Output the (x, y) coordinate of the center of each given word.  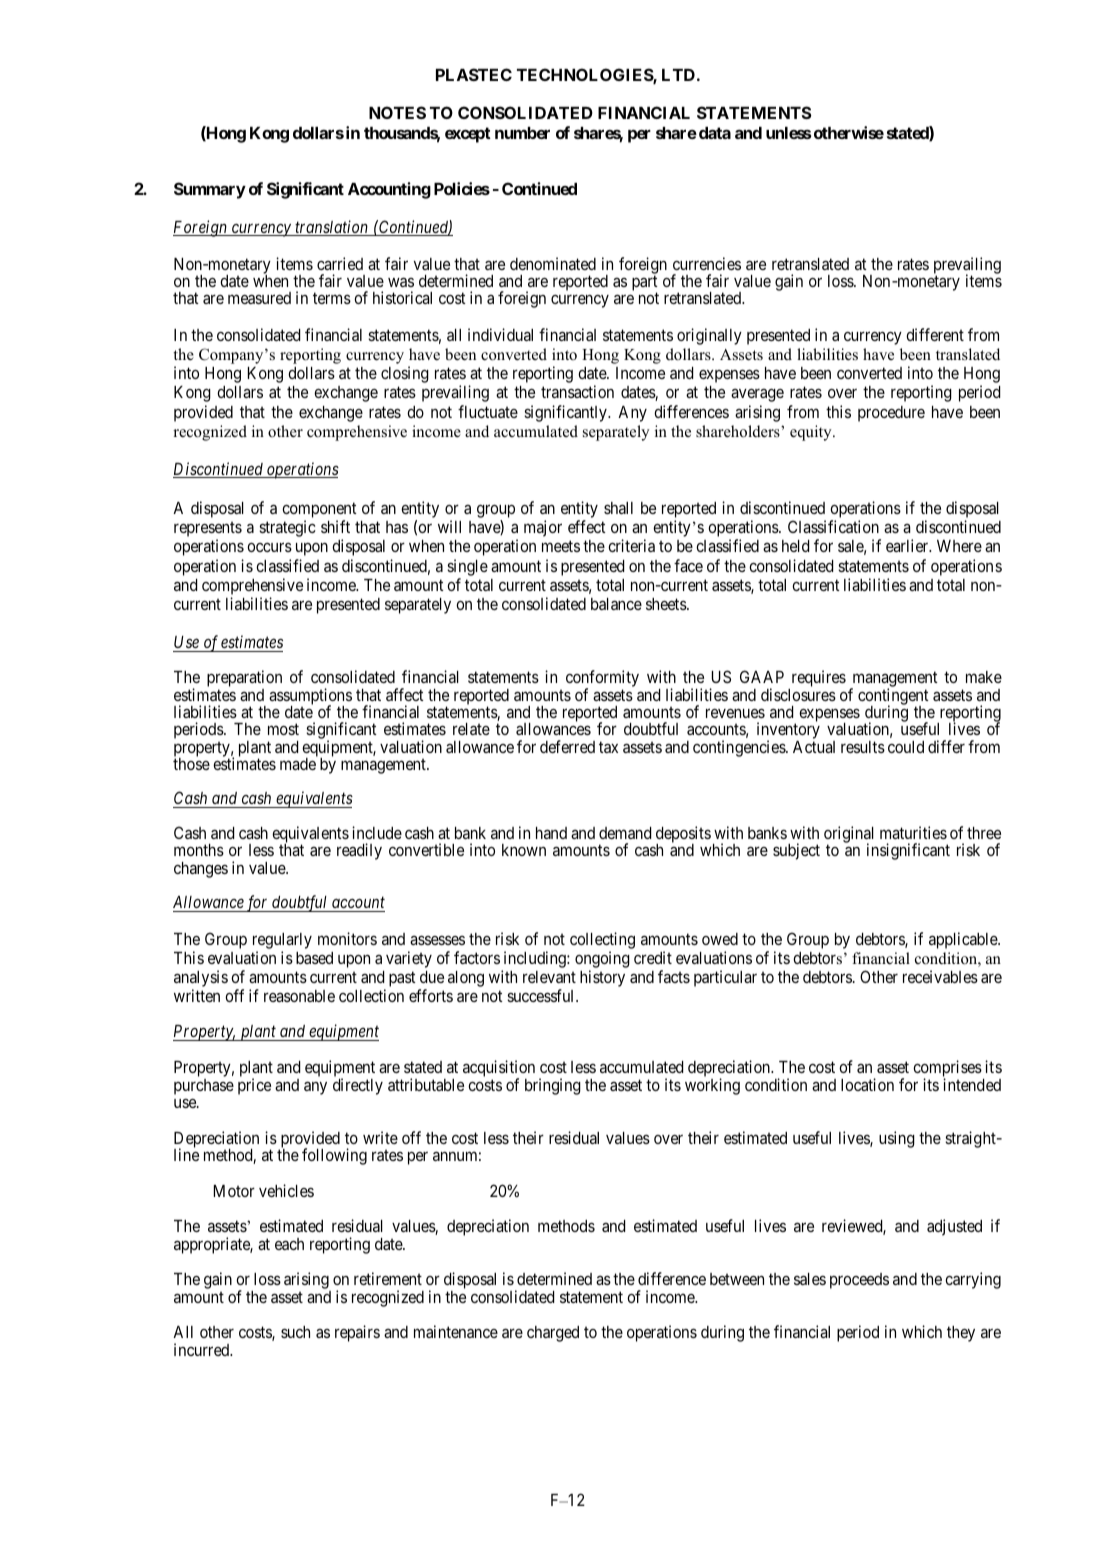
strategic (287, 528)
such (295, 1332)
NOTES (397, 112)
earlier (908, 545)
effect (587, 526)
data (715, 133)
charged (553, 1334)
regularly (282, 941)
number (522, 133)
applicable (964, 940)
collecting (602, 940)
